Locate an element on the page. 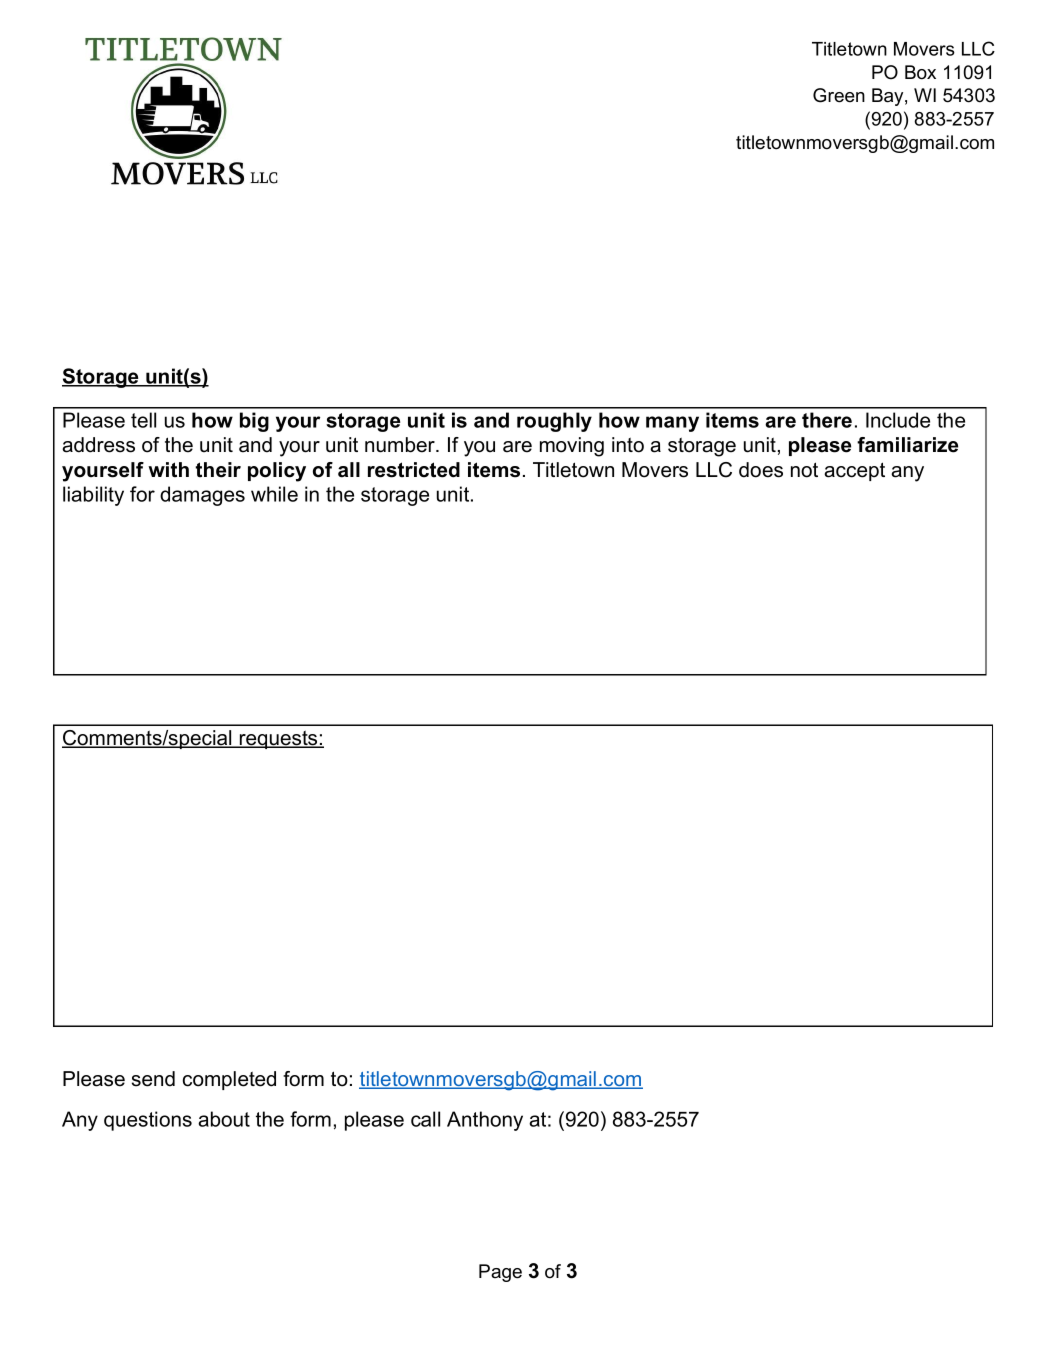  requests is located at coordinates (278, 740).
